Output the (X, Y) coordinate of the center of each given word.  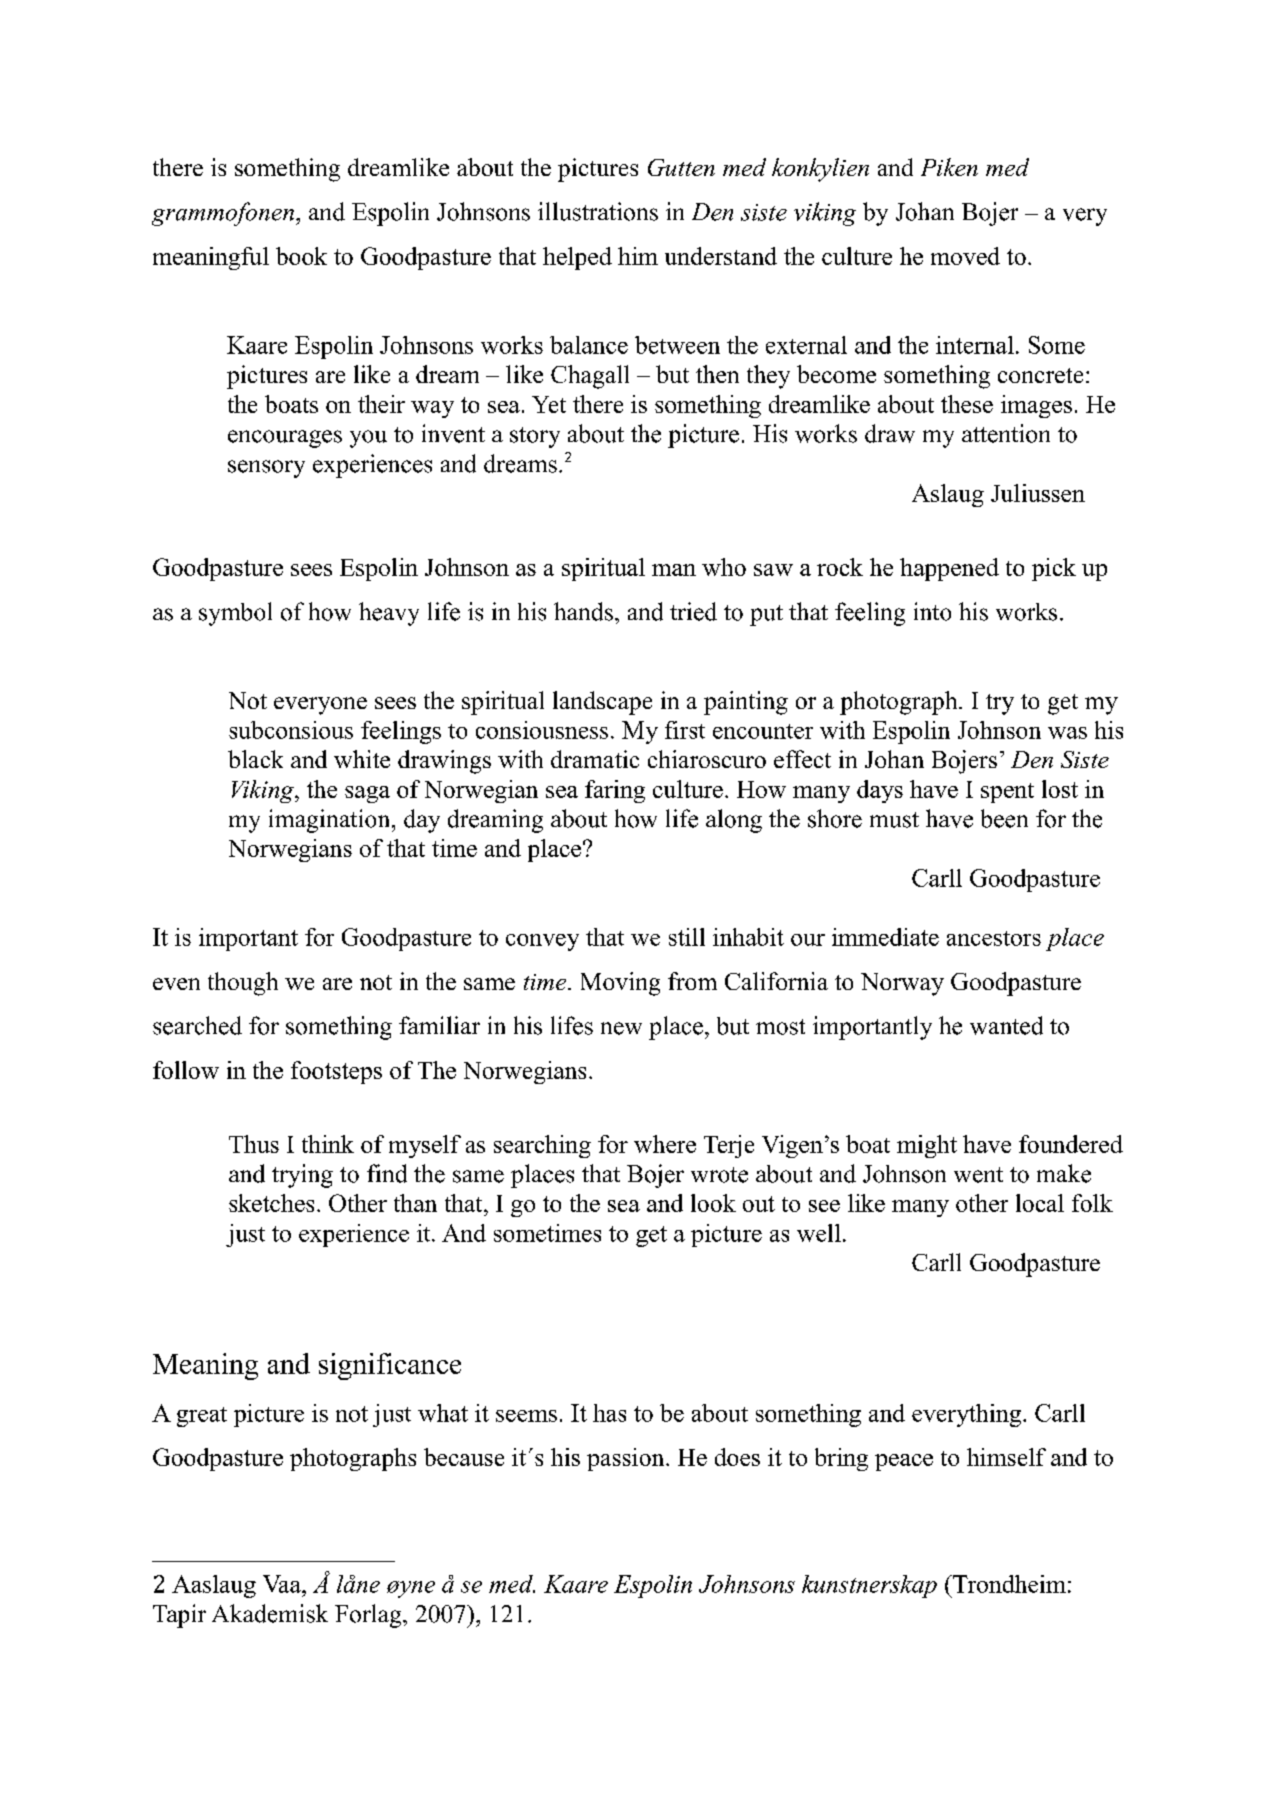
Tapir (179, 1616)
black (255, 759)
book (301, 256)
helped (577, 258)
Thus (254, 1144)
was (1067, 733)
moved (965, 256)
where (665, 1144)
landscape (602, 703)
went (978, 1175)
